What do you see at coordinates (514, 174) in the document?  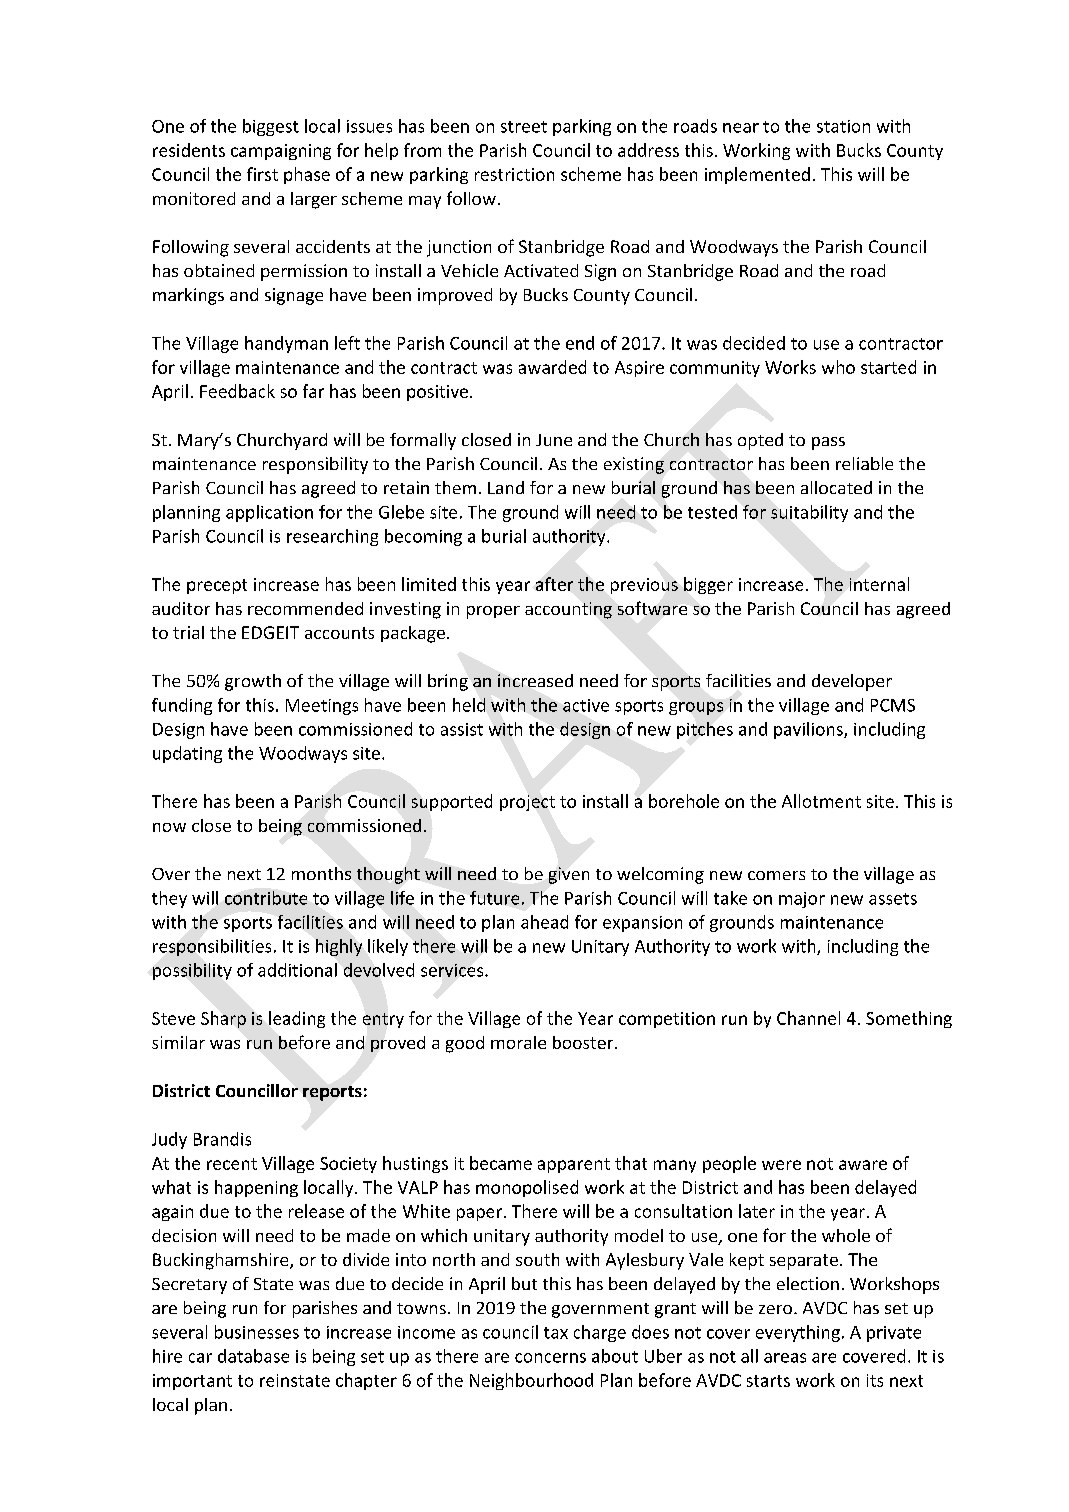 I see `restriction` at bounding box center [514, 174].
